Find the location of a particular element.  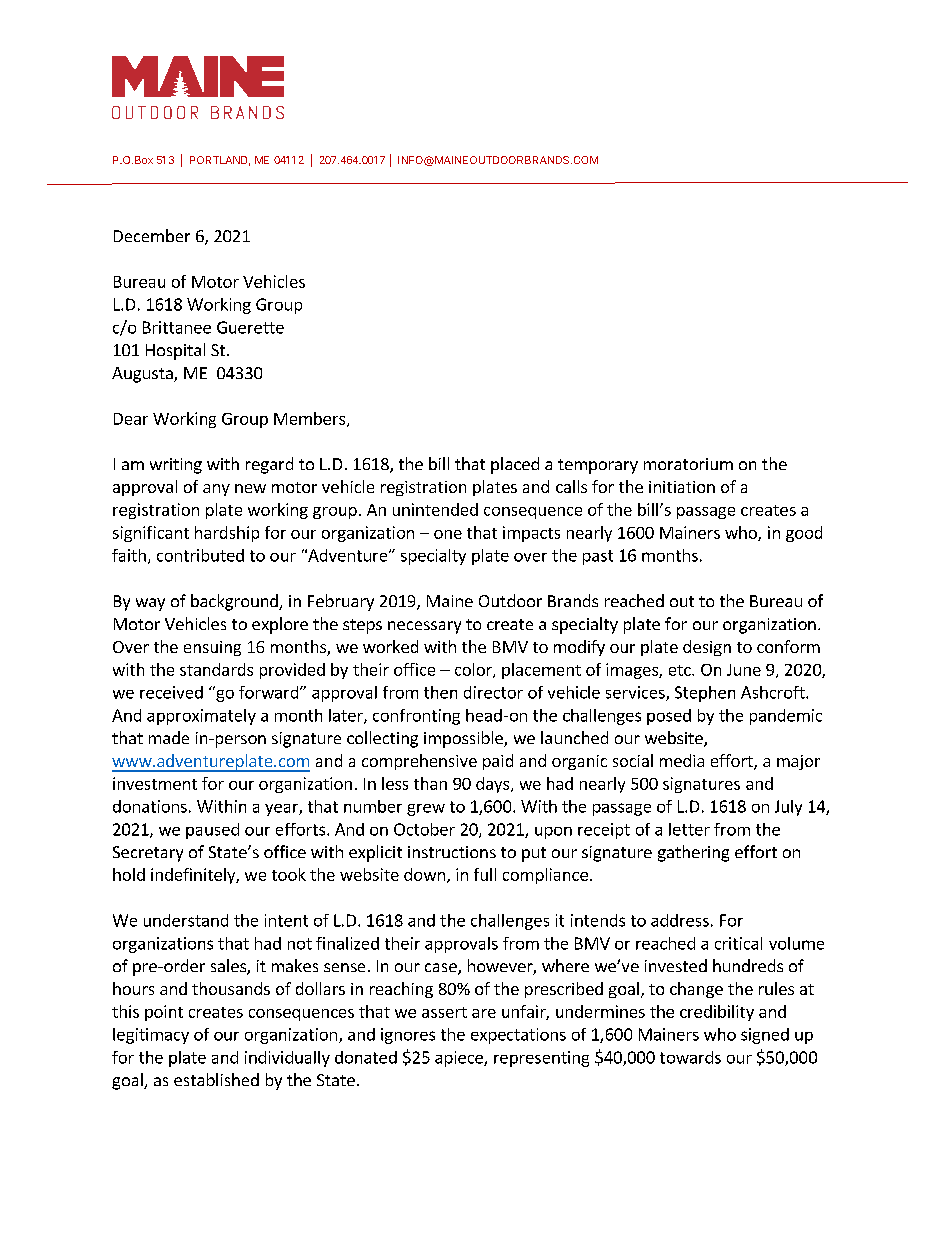

gathering is located at coordinates (693, 853).
